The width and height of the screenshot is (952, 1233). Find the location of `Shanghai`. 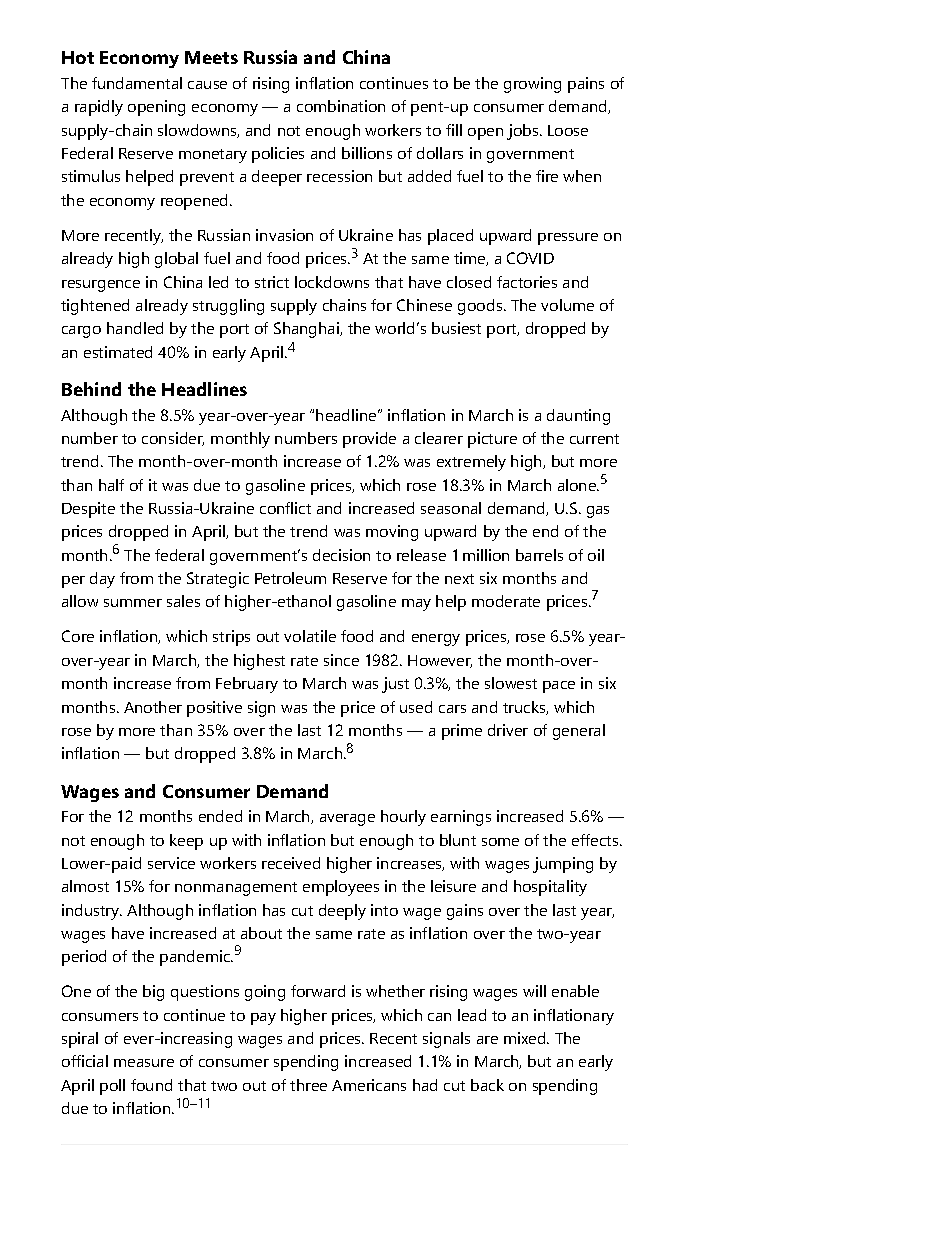

Shanghai is located at coordinates (307, 330).
